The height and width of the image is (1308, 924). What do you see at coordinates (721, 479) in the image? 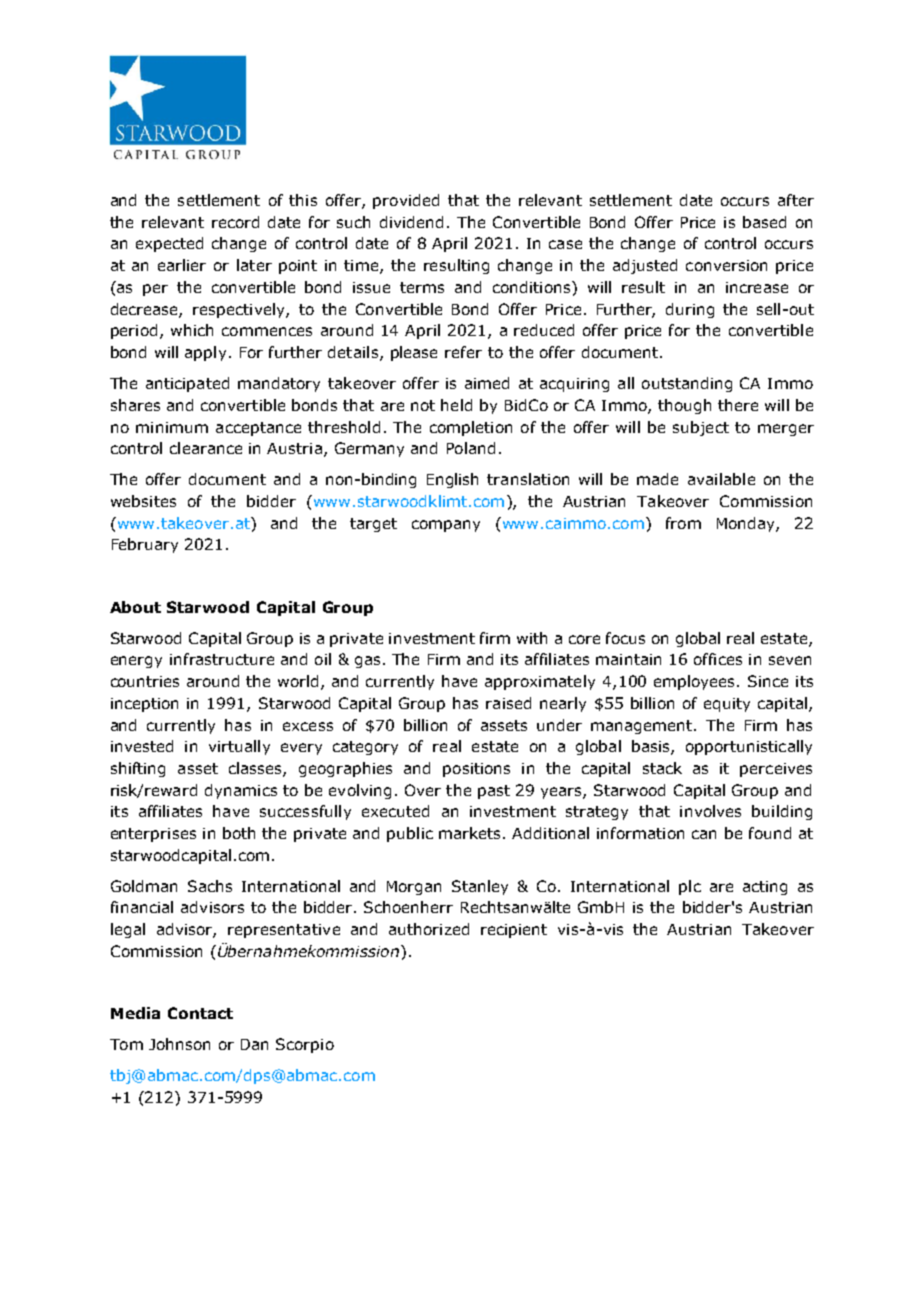
I see `available` at bounding box center [721, 479].
